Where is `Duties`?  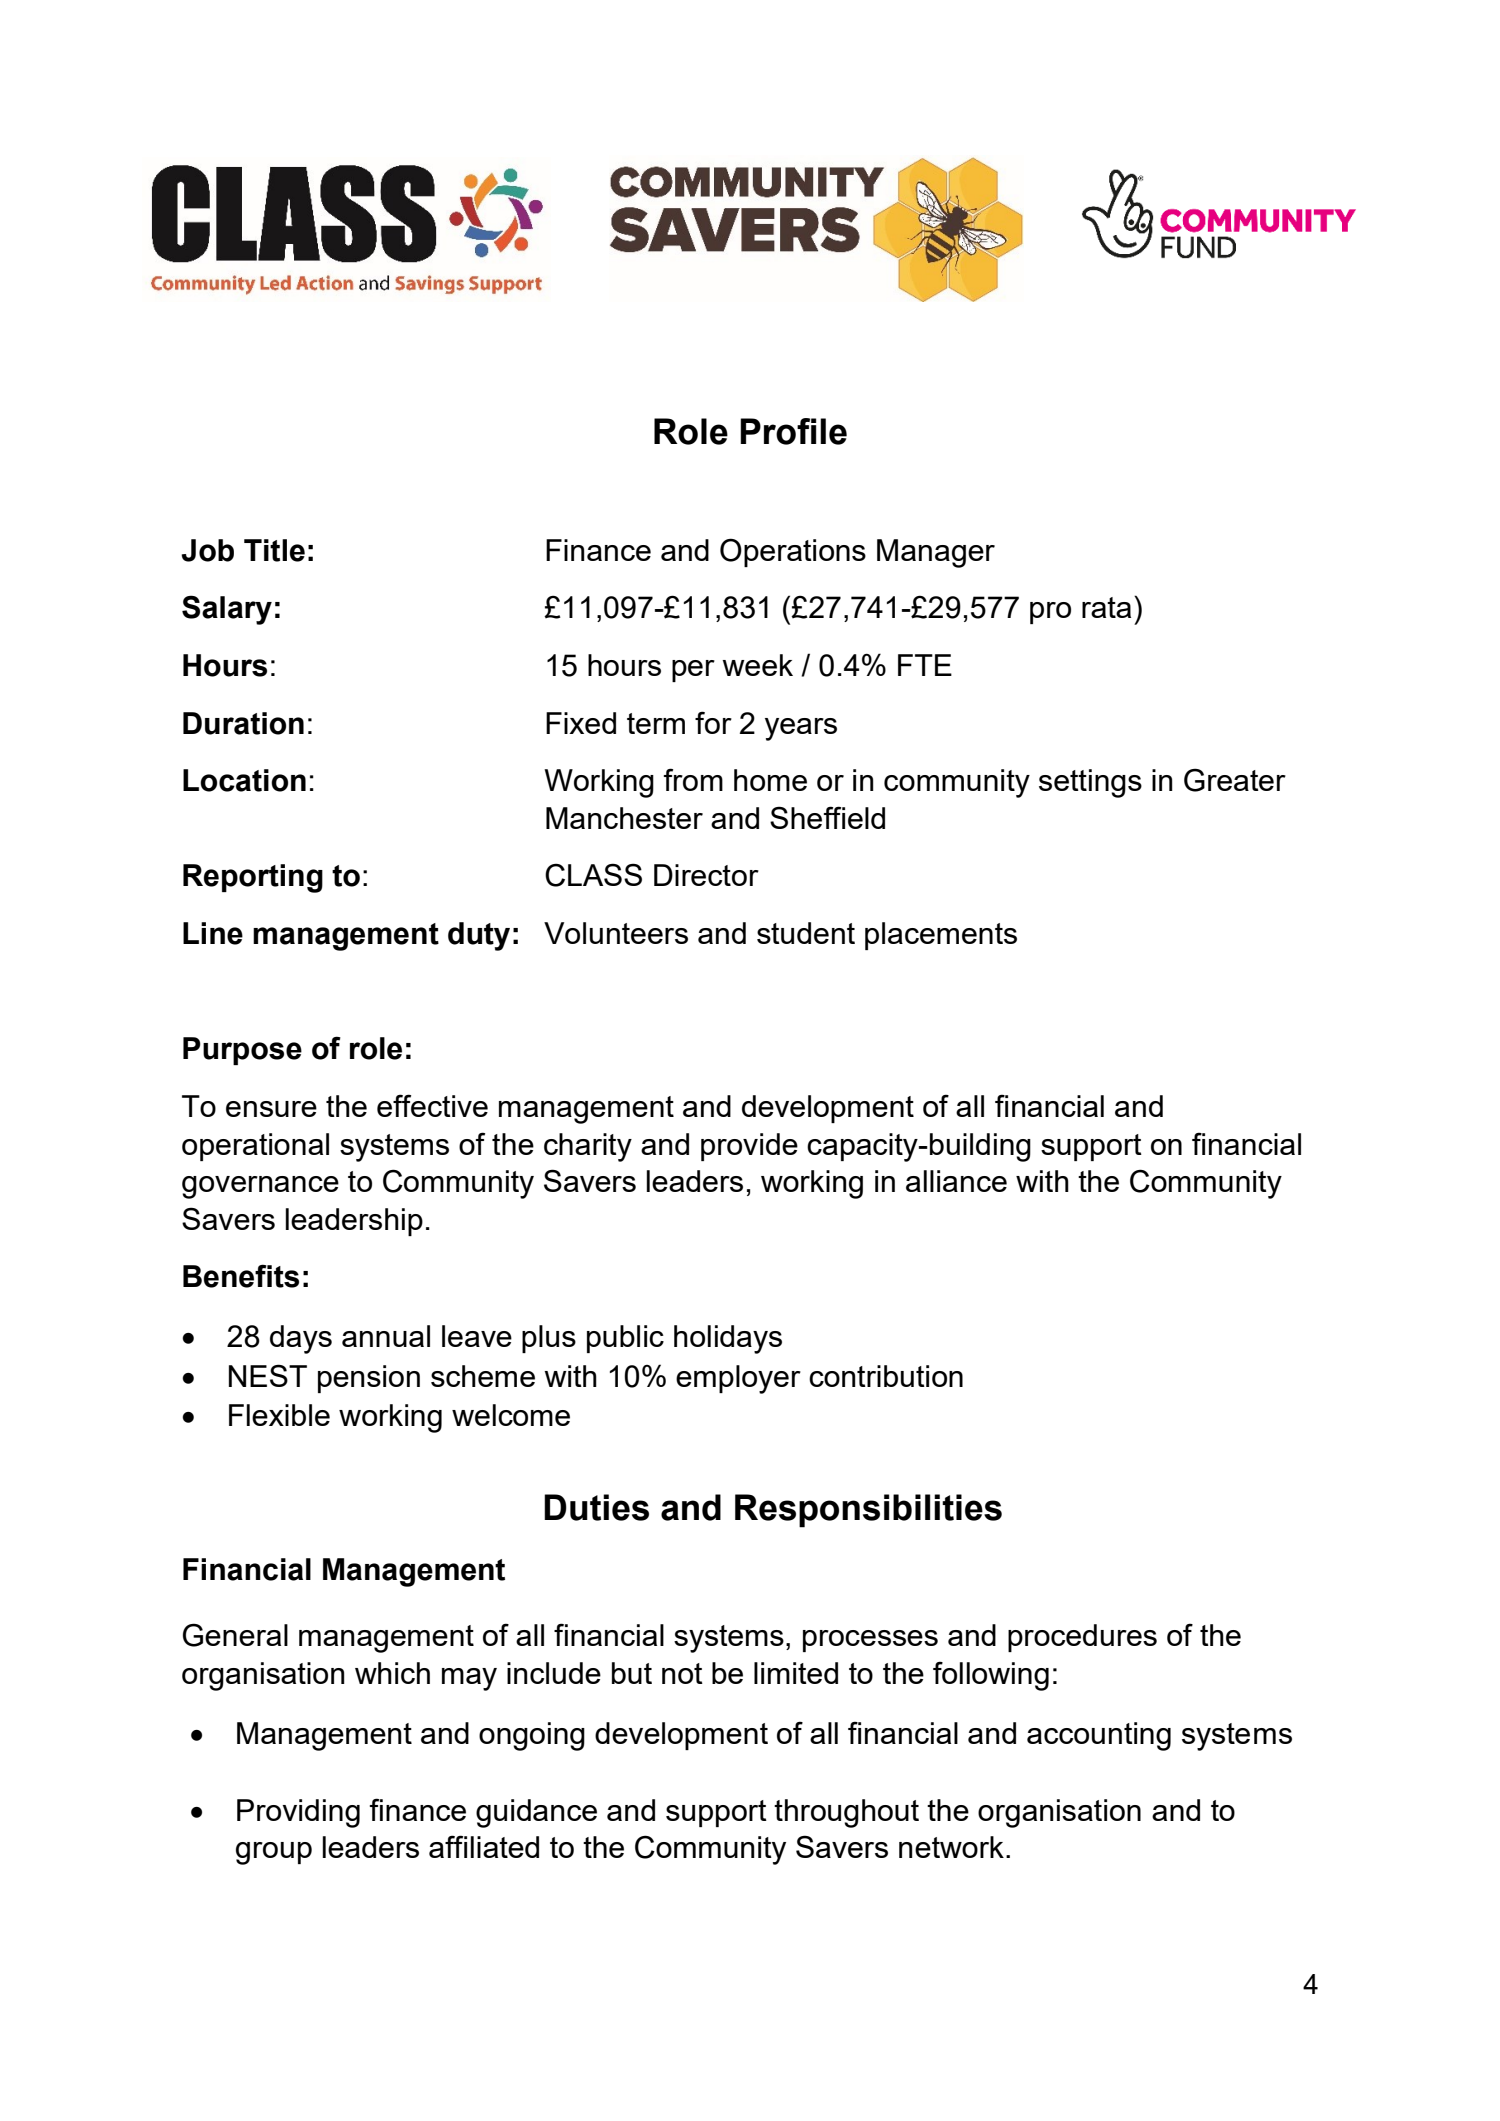 Duties is located at coordinates (596, 1507).
